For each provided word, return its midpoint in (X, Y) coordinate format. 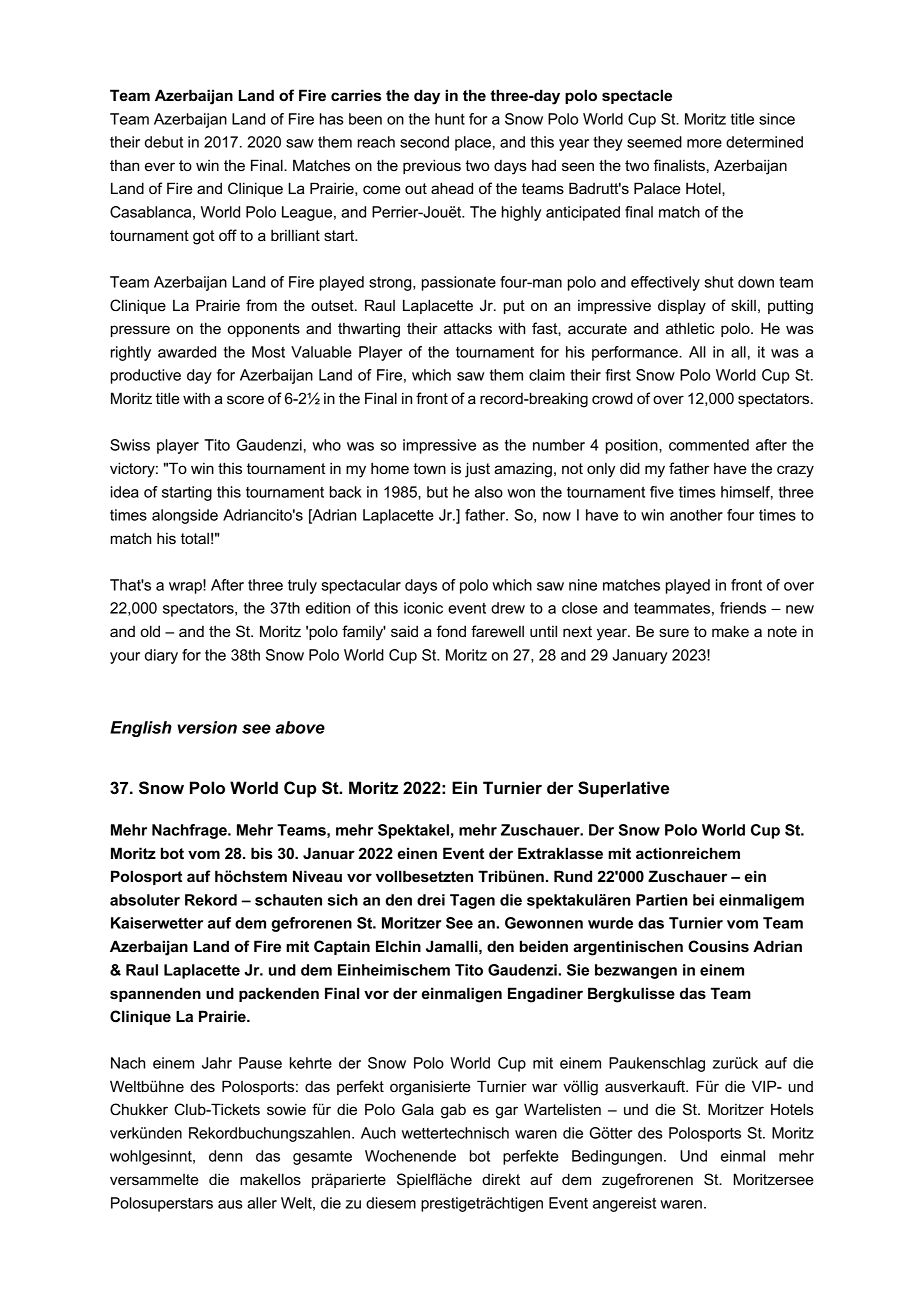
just (477, 470)
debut (164, 142)
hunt (450, 119)
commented (709, 445)
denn (225, 1156)
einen (417, 853)
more (704, 143)
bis (262, 853)
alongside (185, 516)
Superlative (623, 789)
